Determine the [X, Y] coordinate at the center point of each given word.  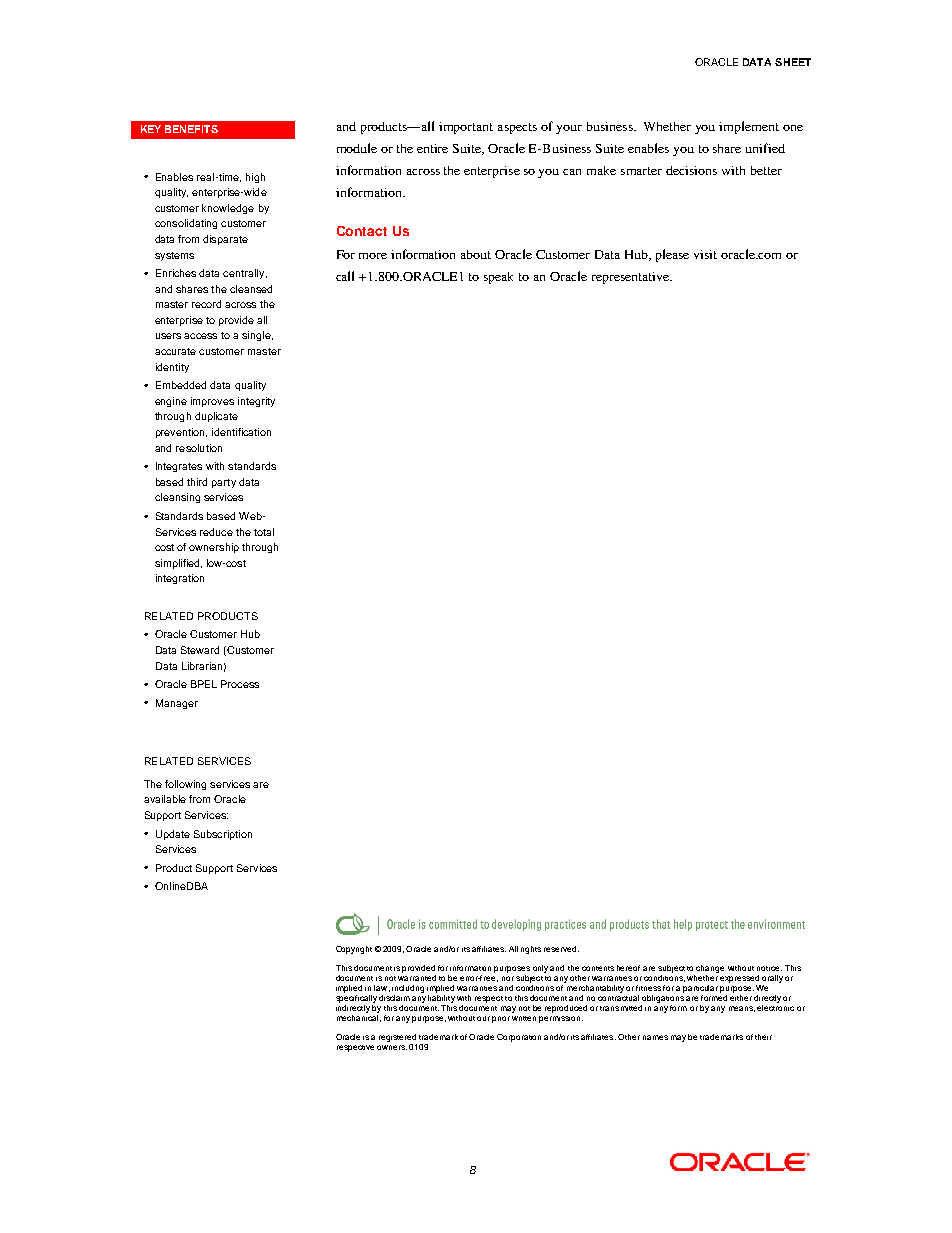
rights [531, 950]
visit [705, 254]
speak [498, 278]
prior [501, 1019]
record [206, 304]
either [741, 996]
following [185, 785]
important [466, 128]
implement [749, 127]
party [224, 483]
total [264, 532]
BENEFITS [191, 129]
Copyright [354, 950]
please [672, 255]
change [710, 970]
